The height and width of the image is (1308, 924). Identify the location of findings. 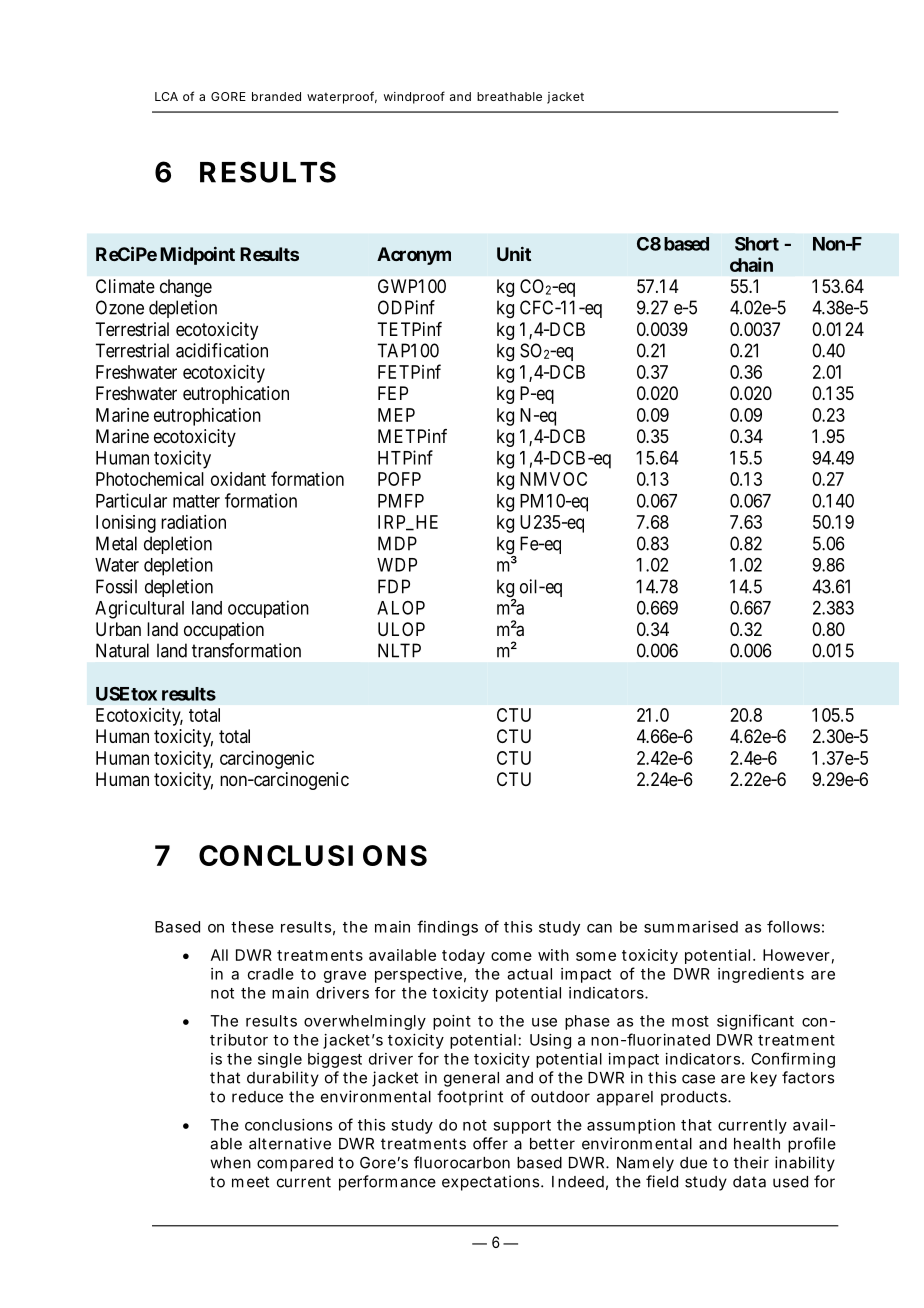
(447, 928).
